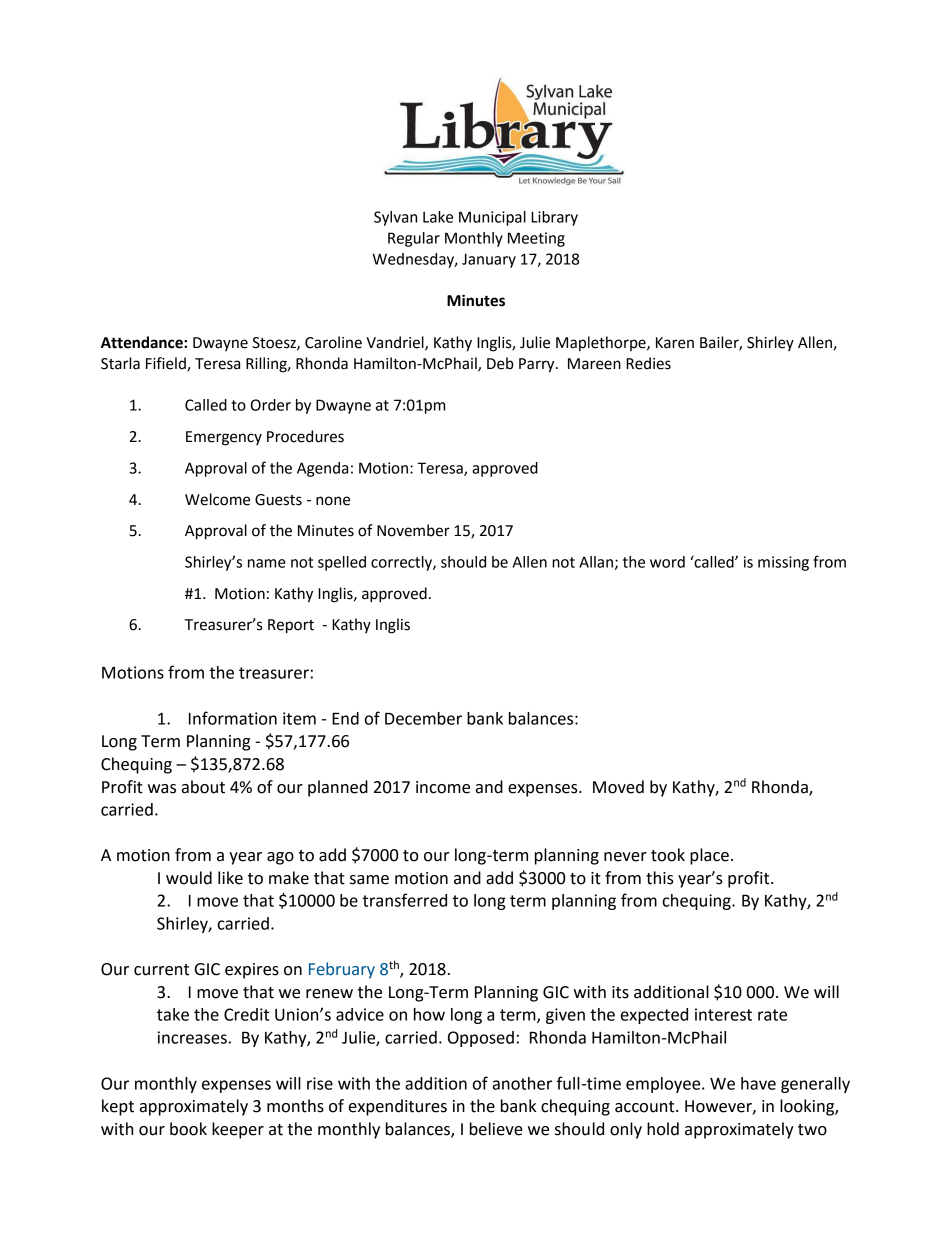 The width and height of the screenshot is (952, 1233). I want to click on Fifield, so click(167, 364).
